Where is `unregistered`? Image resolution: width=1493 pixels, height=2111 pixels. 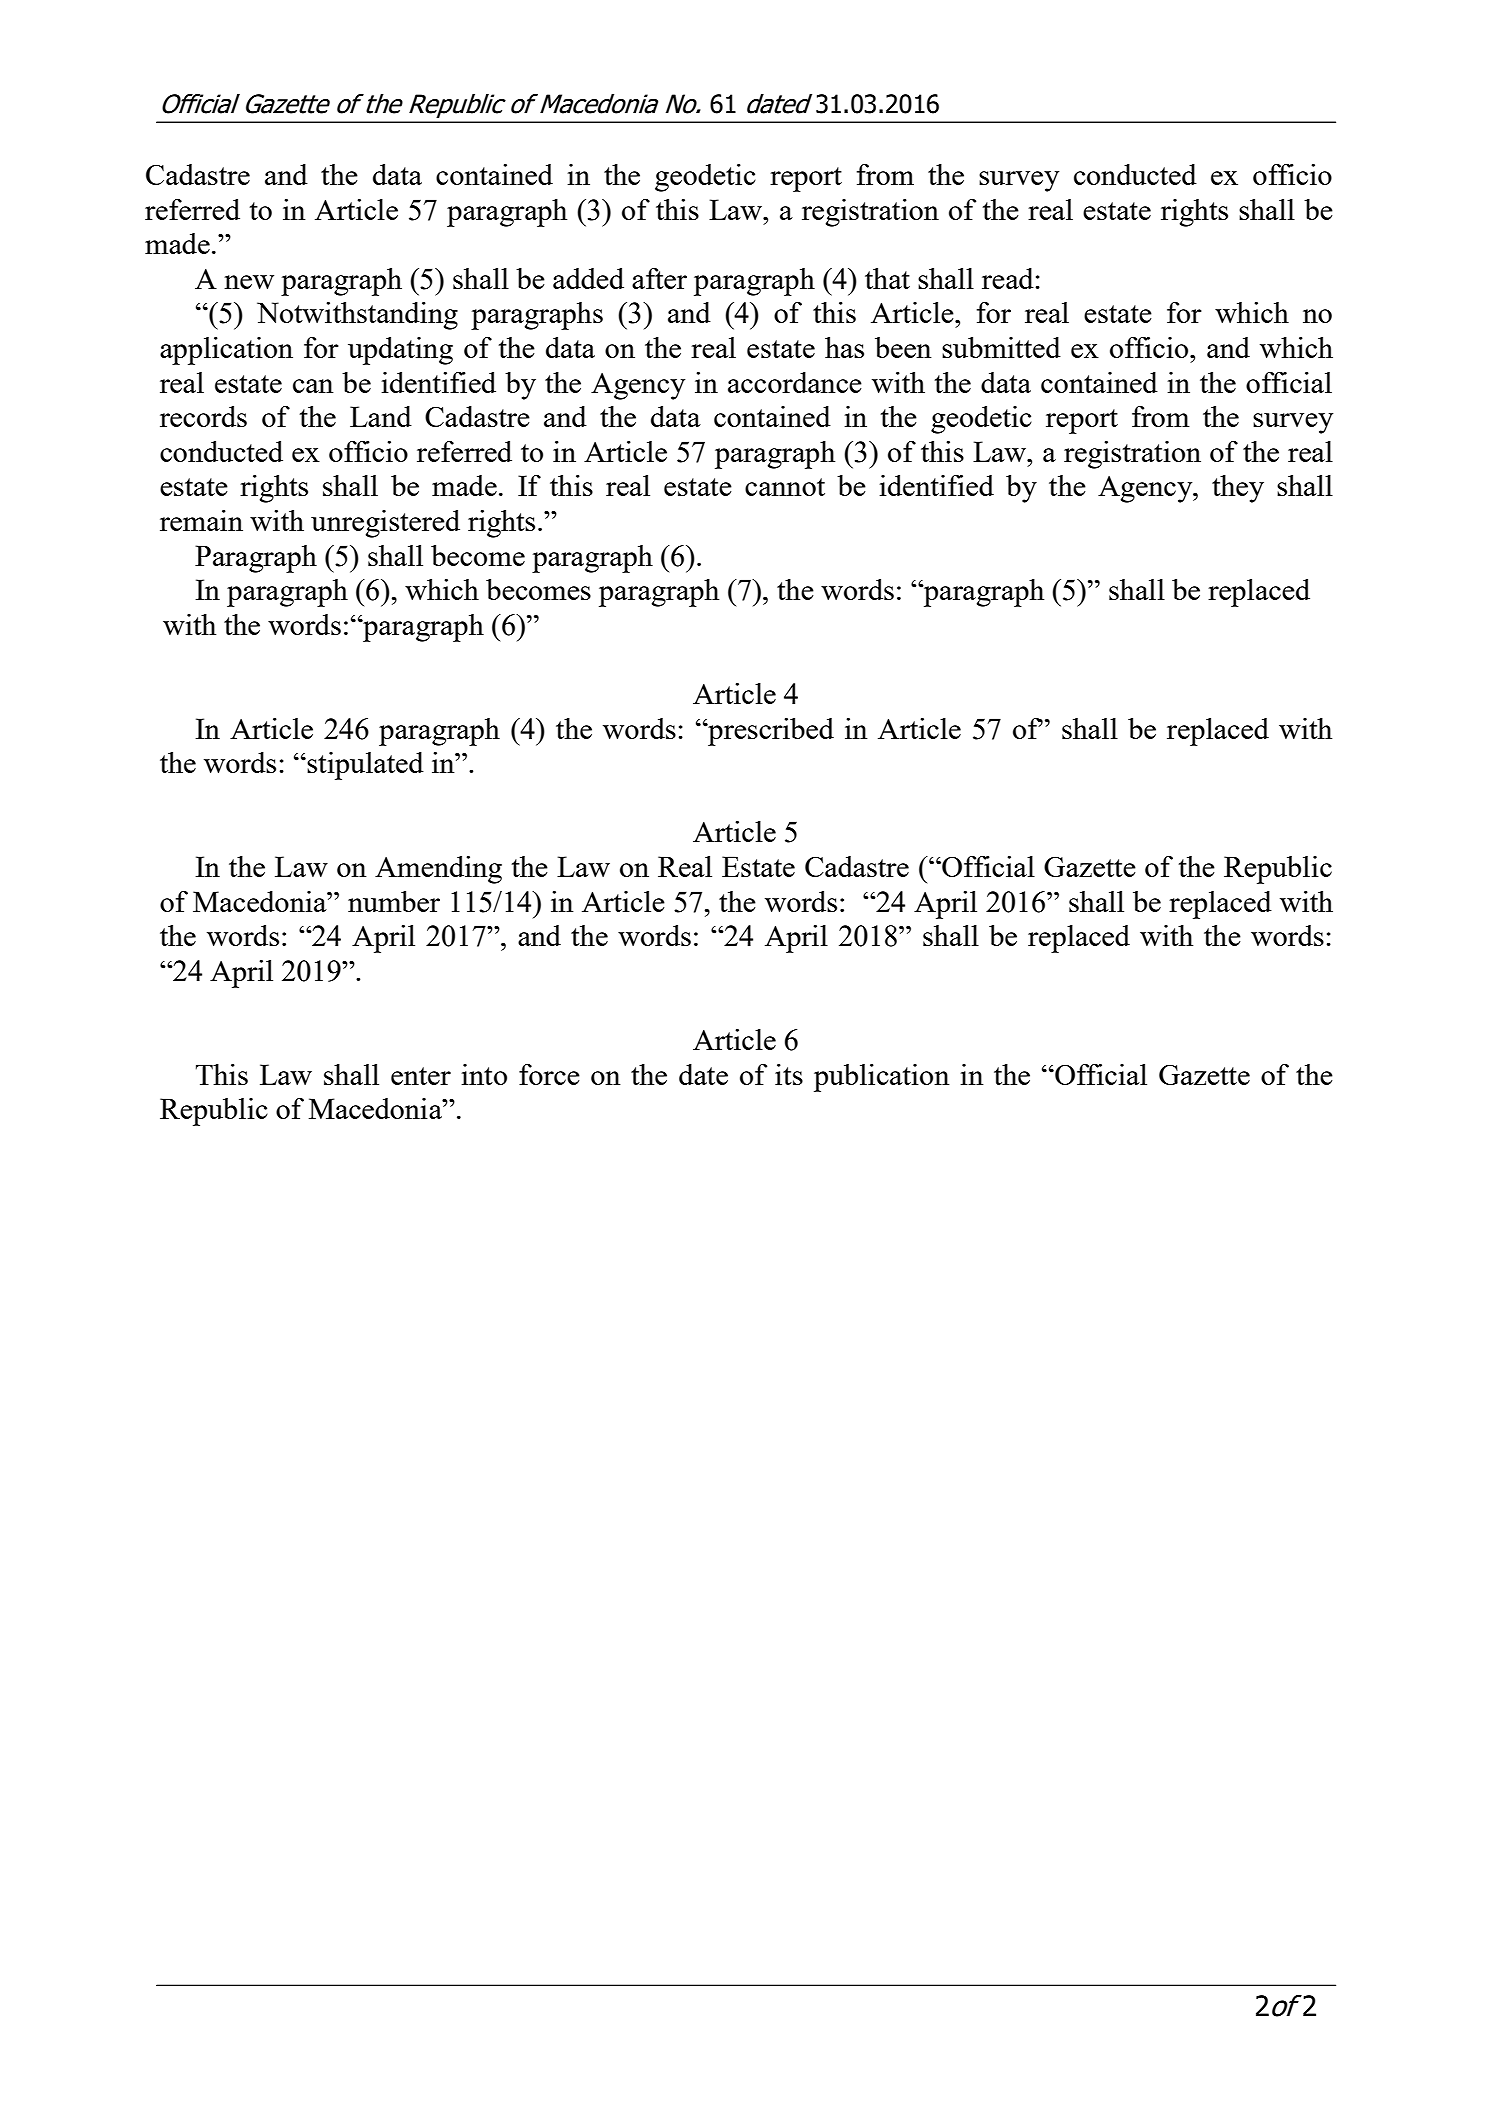 unregistered is located at coordinates (385, 524).
